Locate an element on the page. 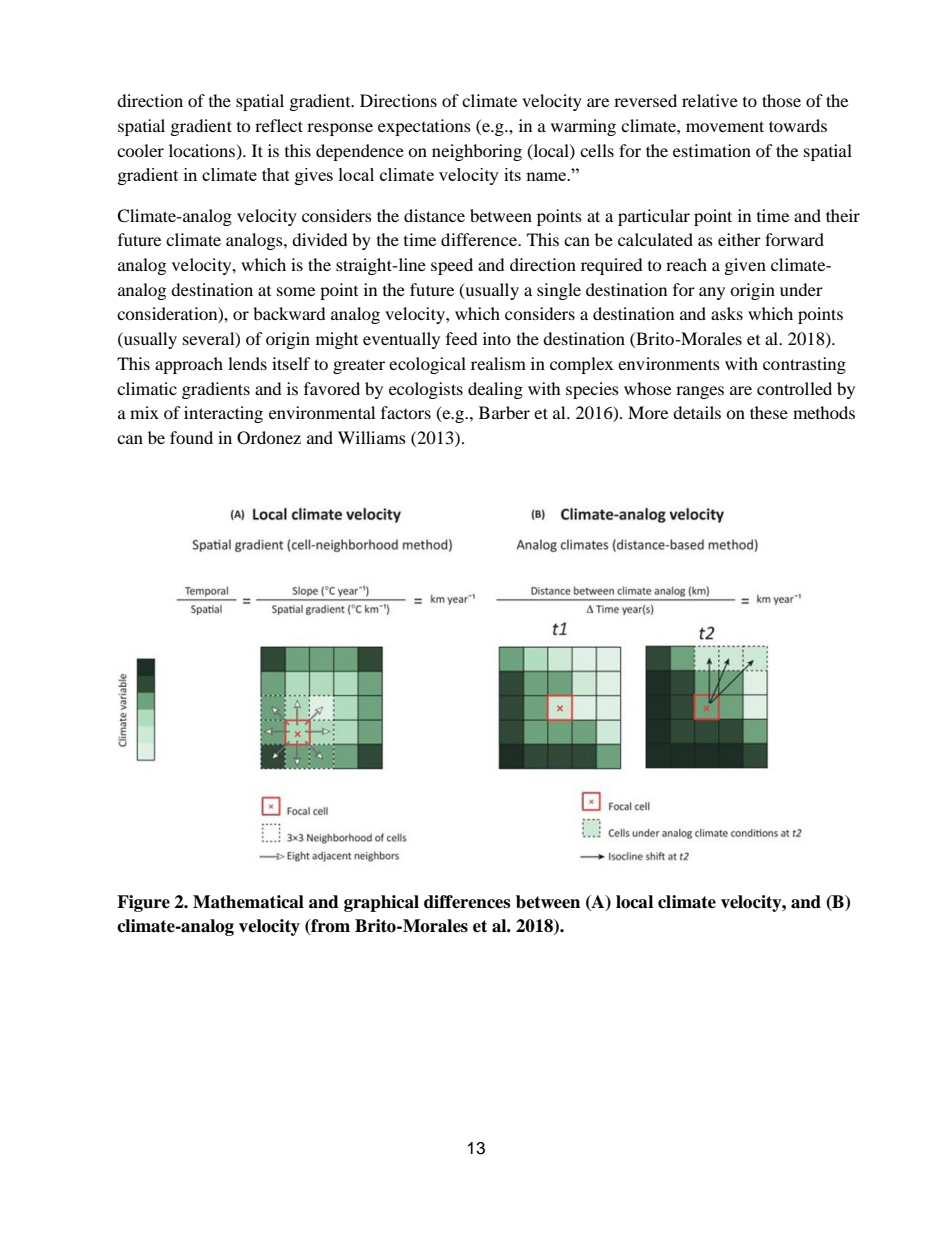  Barber is located at coordinates (504, 412).
